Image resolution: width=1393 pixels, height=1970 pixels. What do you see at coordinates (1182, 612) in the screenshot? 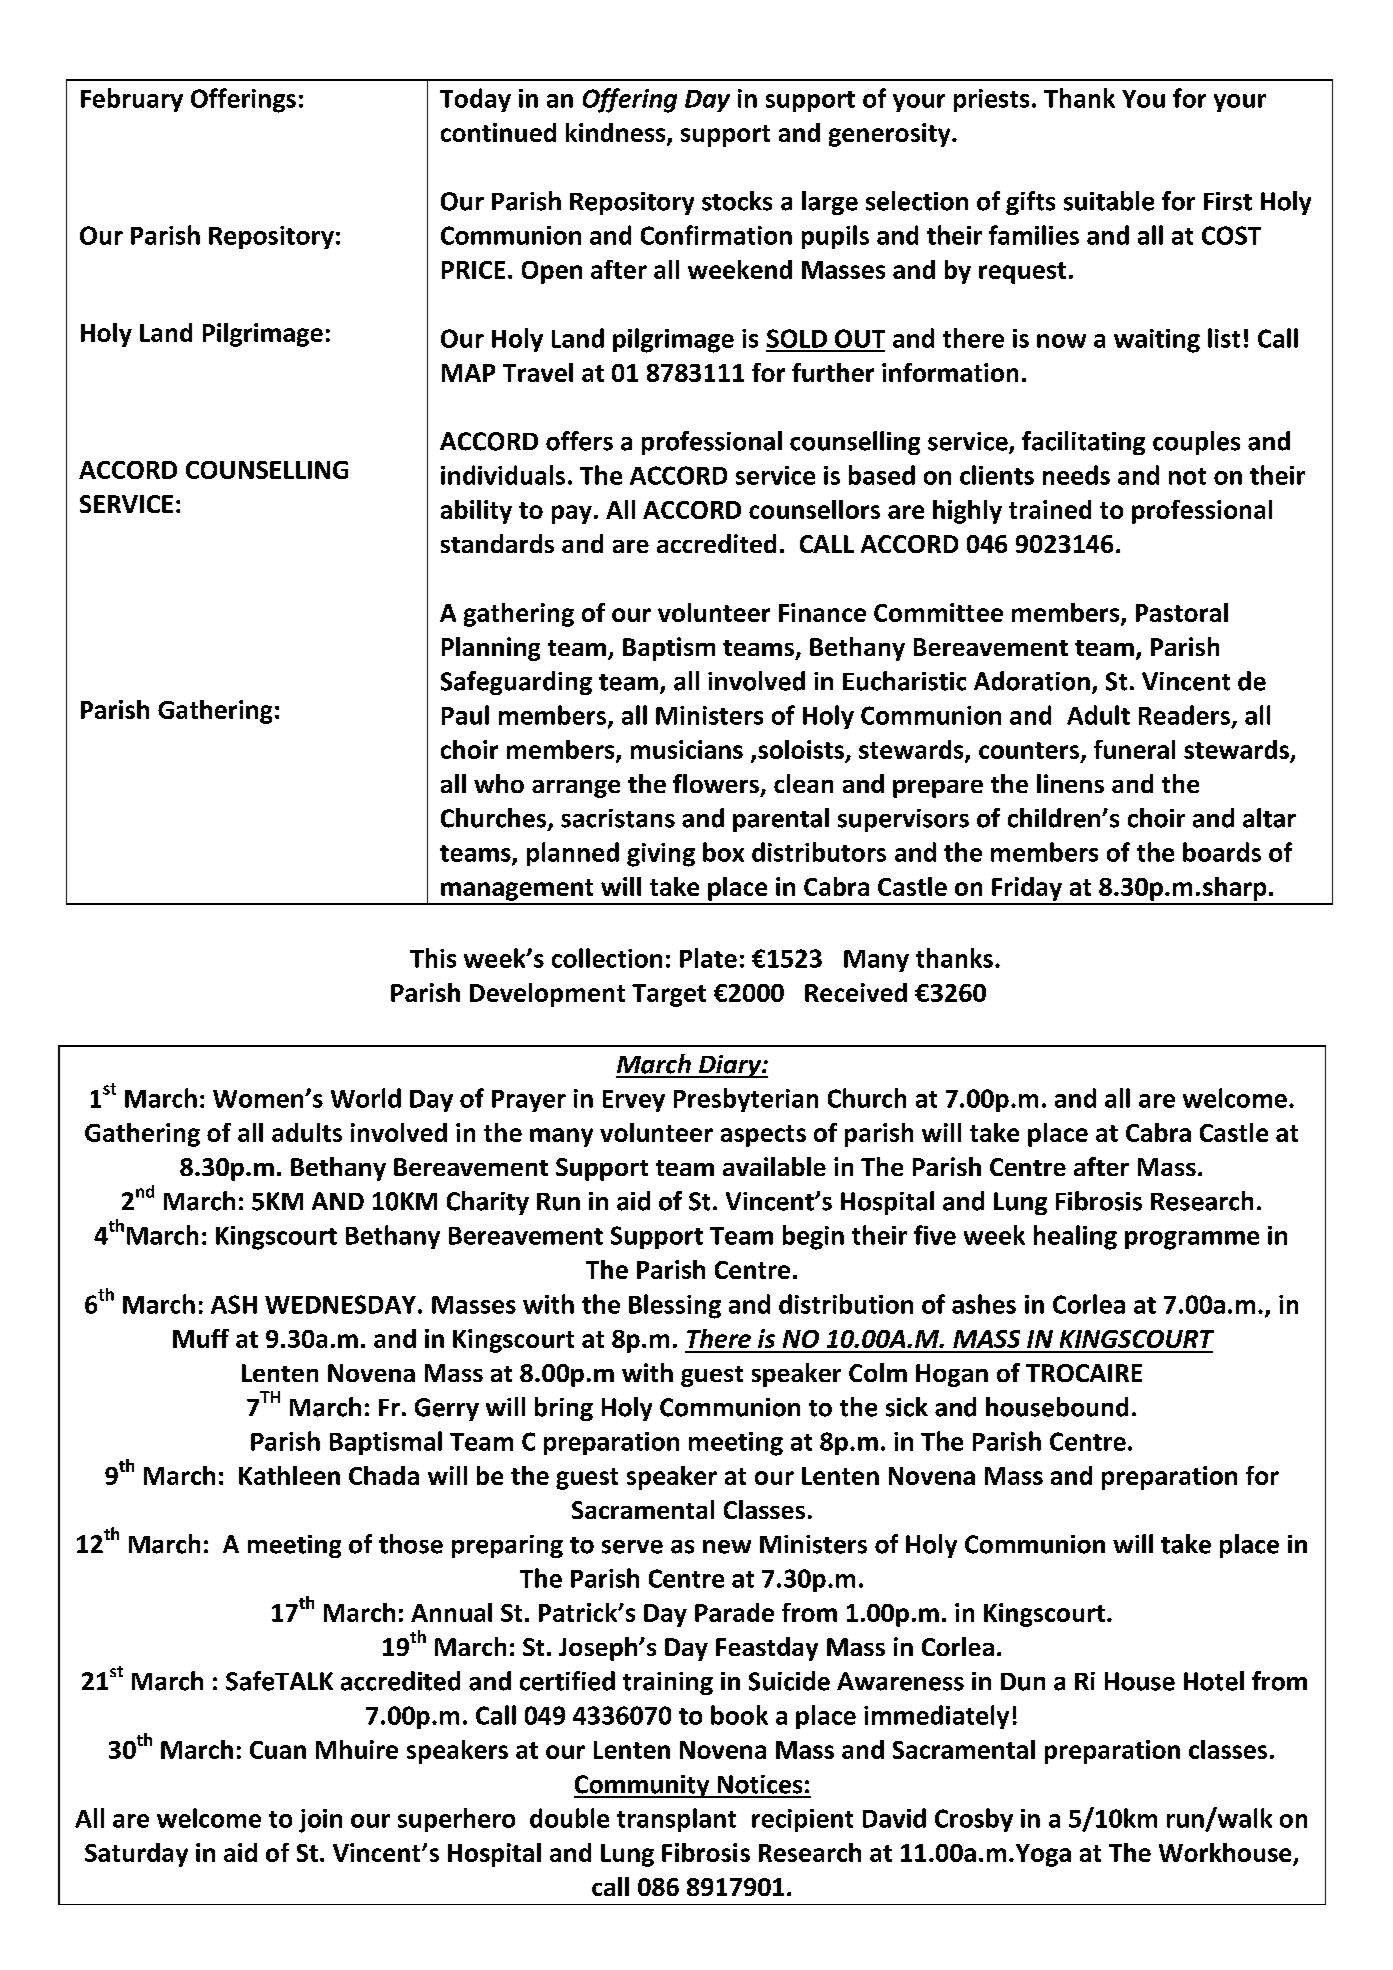
I see `Pastoral` at bounding box center [1182, 612].
